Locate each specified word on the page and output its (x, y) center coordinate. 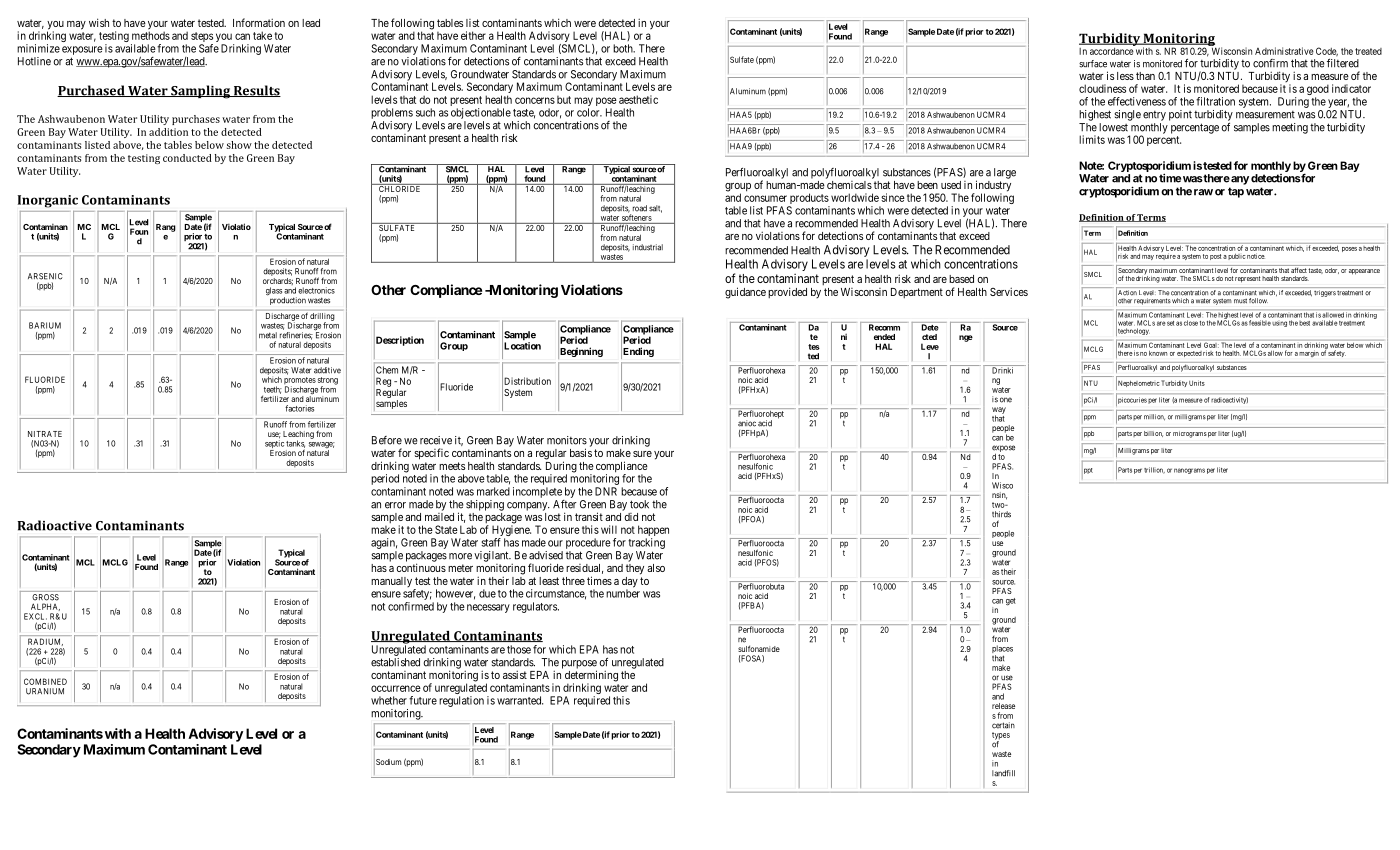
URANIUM (45, 691)
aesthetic (638, 99)
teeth (273, 390)
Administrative (1284, 51)
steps (202, 38)
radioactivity (1230, 400)
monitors (567, 440)
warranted (520, 700)
